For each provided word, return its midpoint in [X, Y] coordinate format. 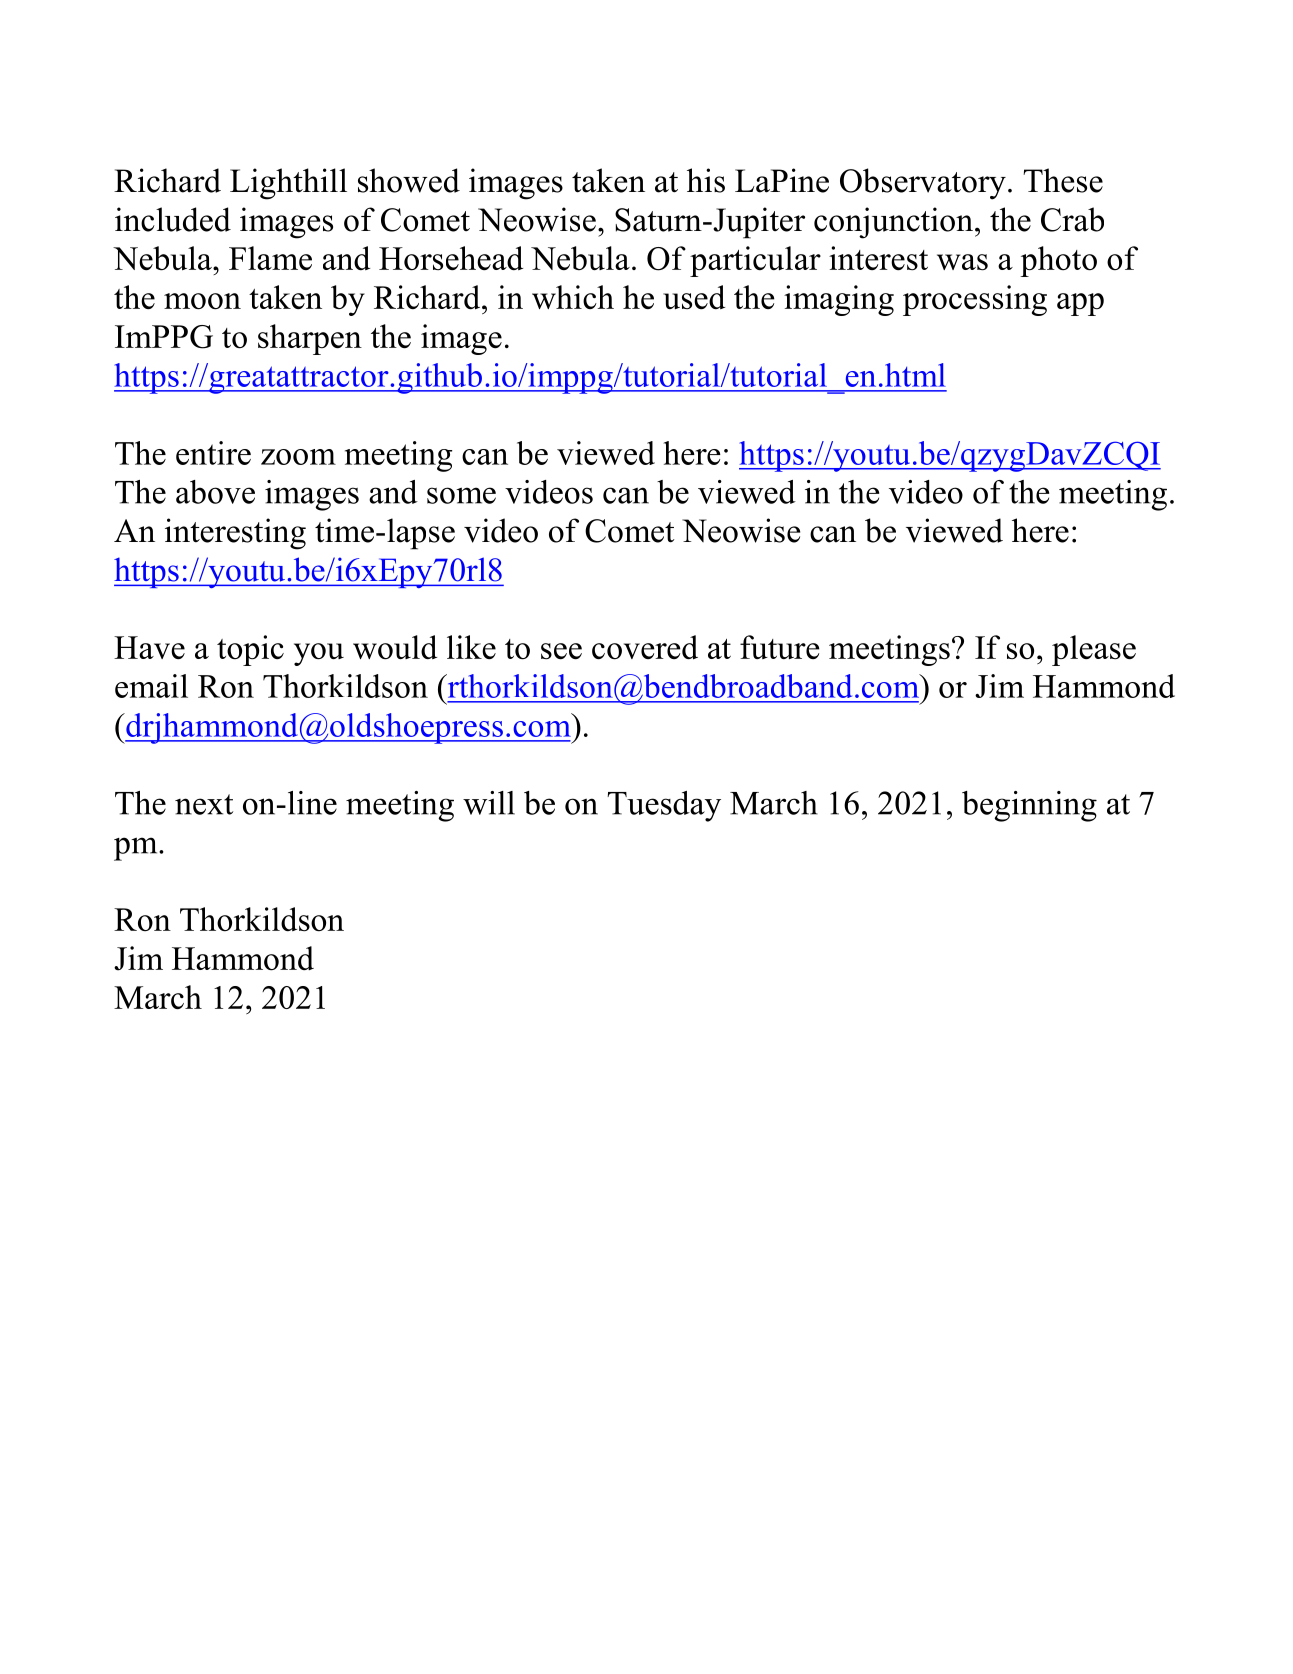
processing [975, 300]
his [706, 180]
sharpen [310, 339]
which [573, 297]
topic [250, 650]
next [204, 804]
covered [645, 647]
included [173, 219]
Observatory [923, 184]
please [1094, 650]
